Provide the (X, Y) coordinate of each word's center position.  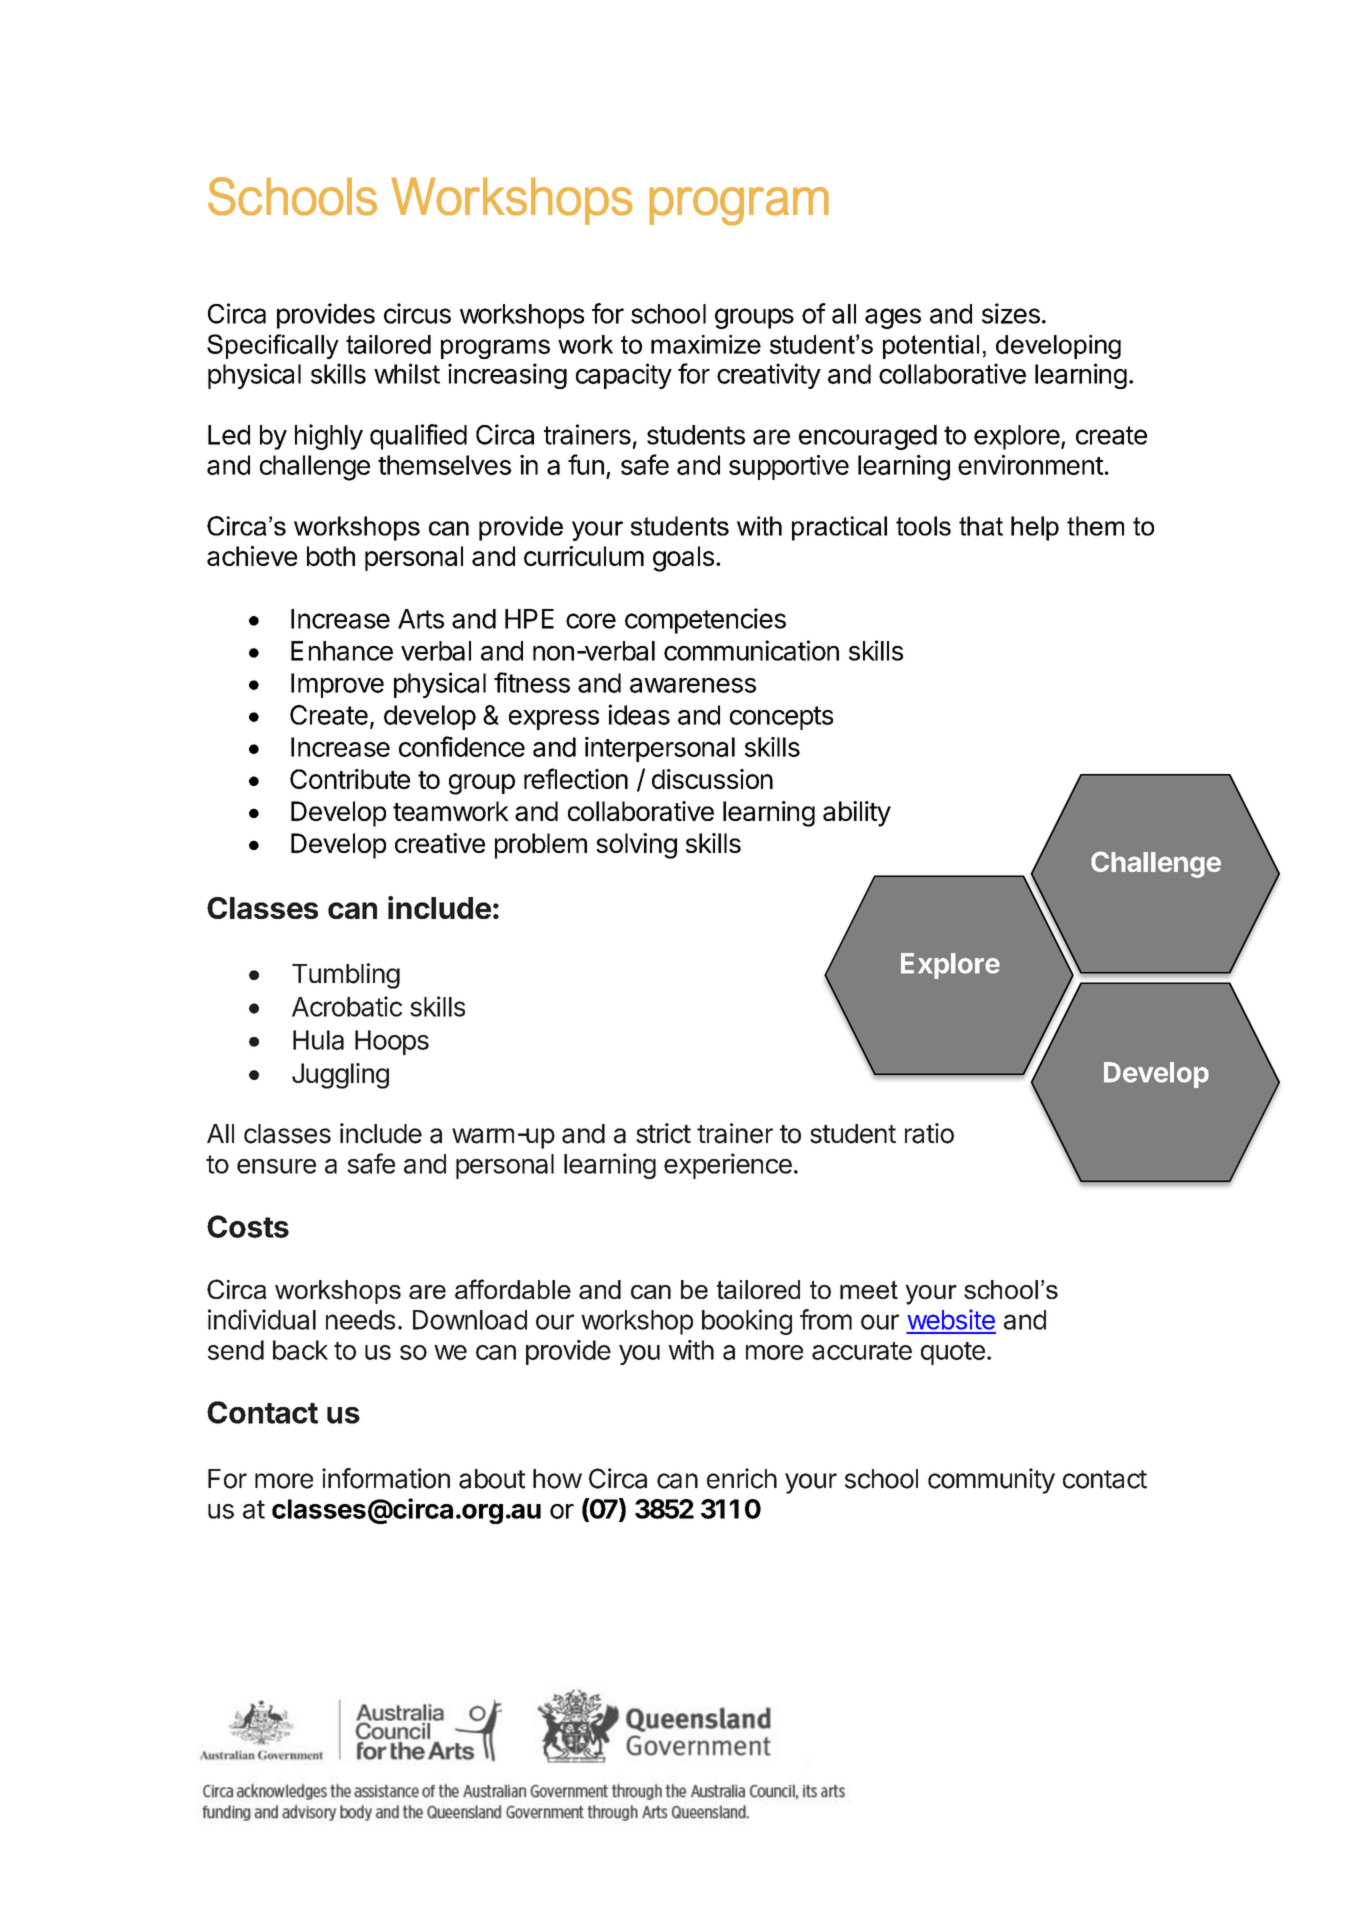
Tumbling (346, 976)
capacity (624, 376)
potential (931, 347)
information (386, 1478)
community (991, 1481)
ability (857, 814)
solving (636, 846)
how (557, 1479)
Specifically (273, 346)
